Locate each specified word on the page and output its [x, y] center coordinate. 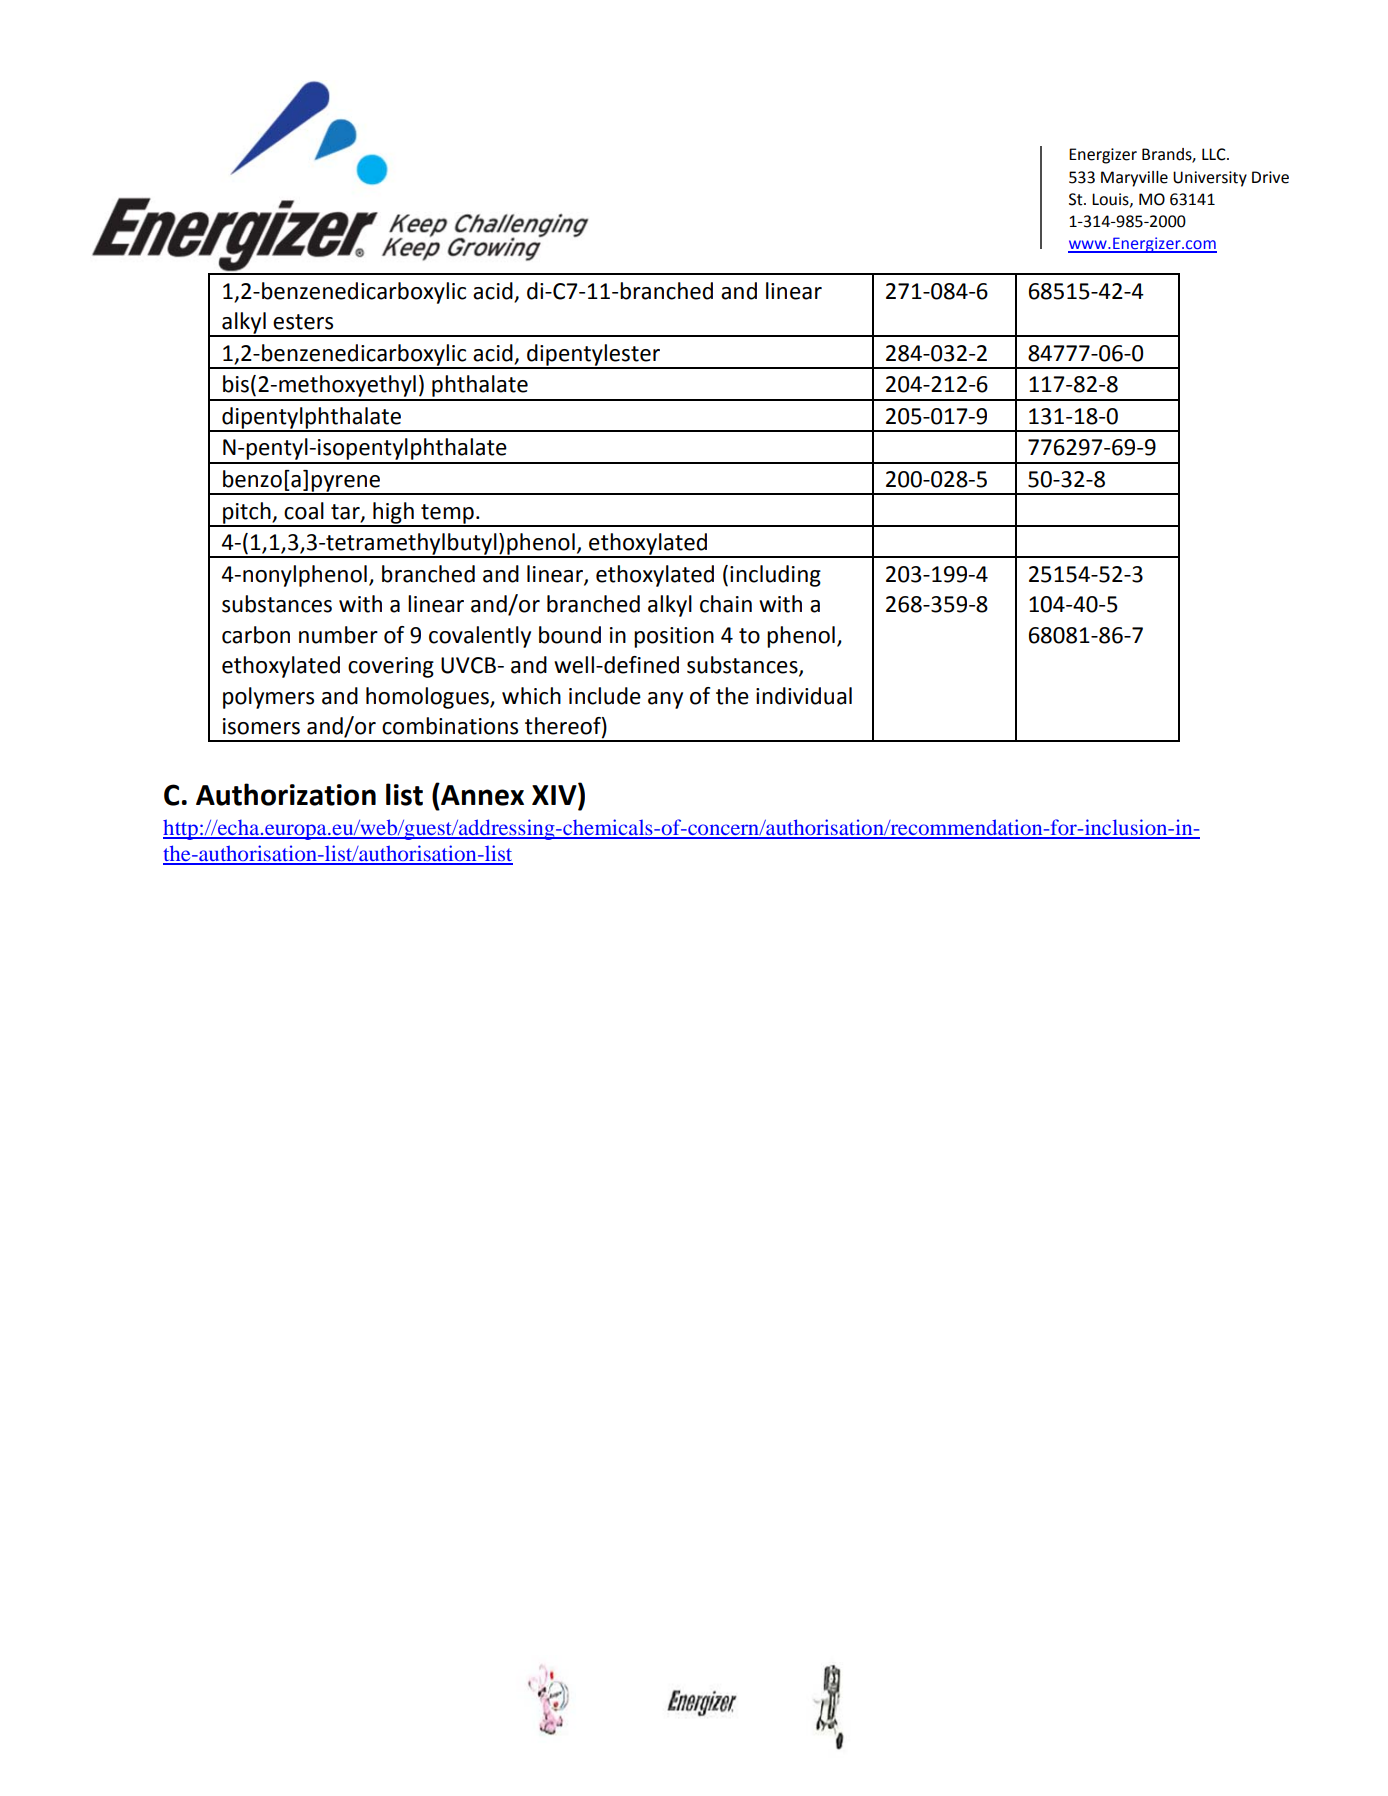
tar [346, 512]
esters [303, 322]
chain [726, 604]
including [775, 576]
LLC [1215, 154]
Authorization [286, 794]
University [1210, 179]
